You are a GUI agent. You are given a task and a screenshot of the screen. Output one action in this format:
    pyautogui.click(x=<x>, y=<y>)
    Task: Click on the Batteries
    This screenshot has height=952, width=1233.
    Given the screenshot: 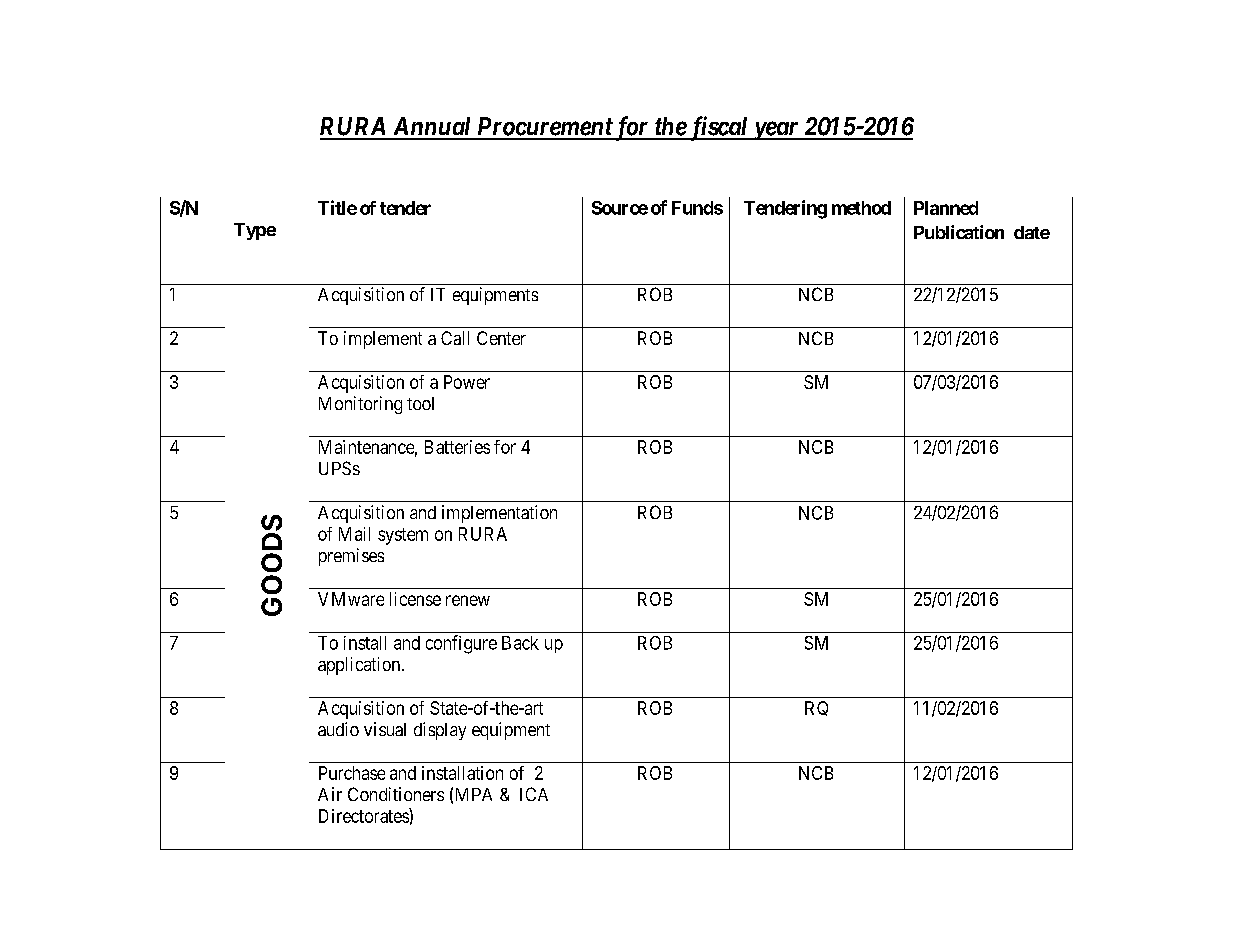 What is the action you would take?
    pyautogui.click(x=457, y=447)
